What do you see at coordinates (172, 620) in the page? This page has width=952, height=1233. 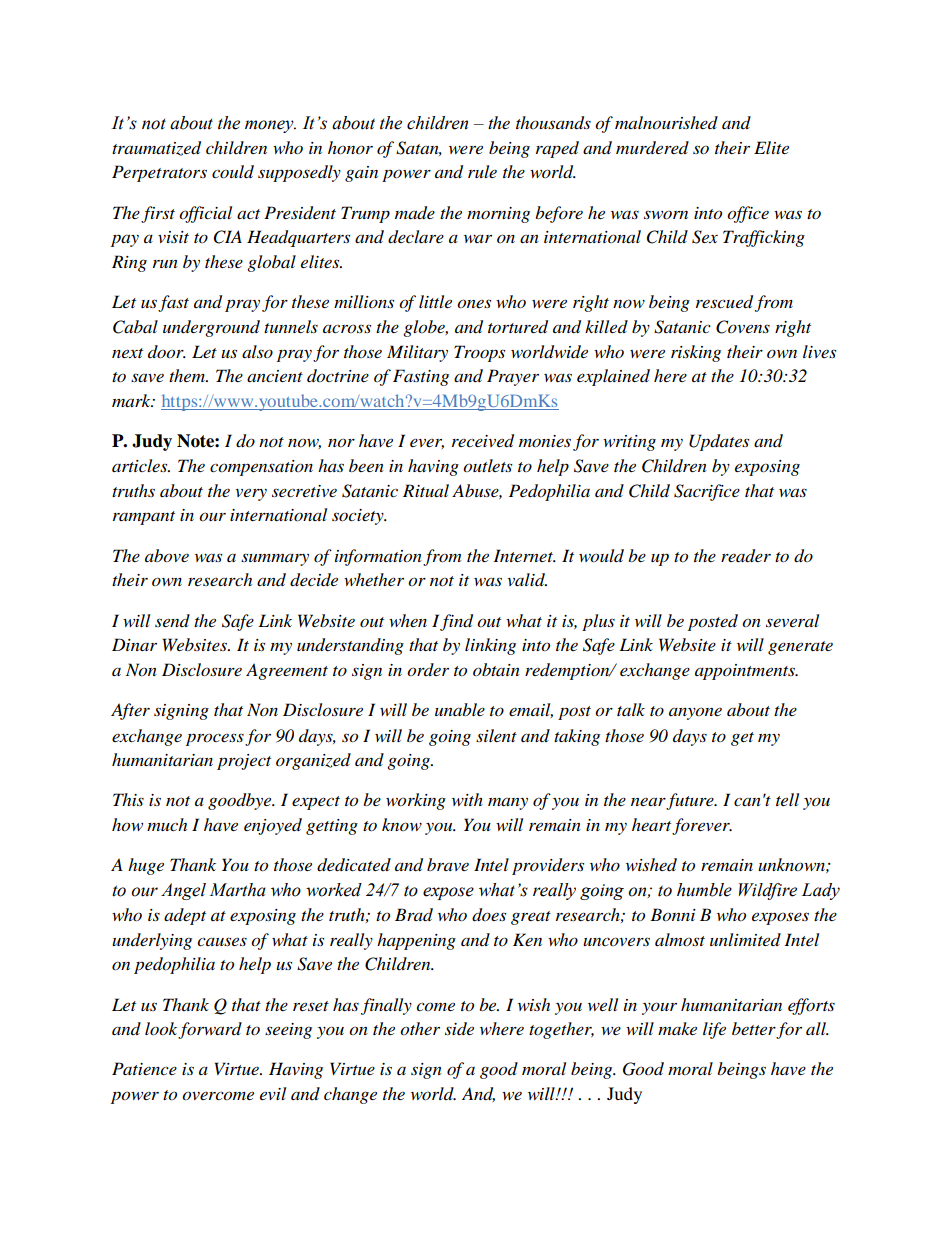 I see `send` at bounding box center [172, 620].
